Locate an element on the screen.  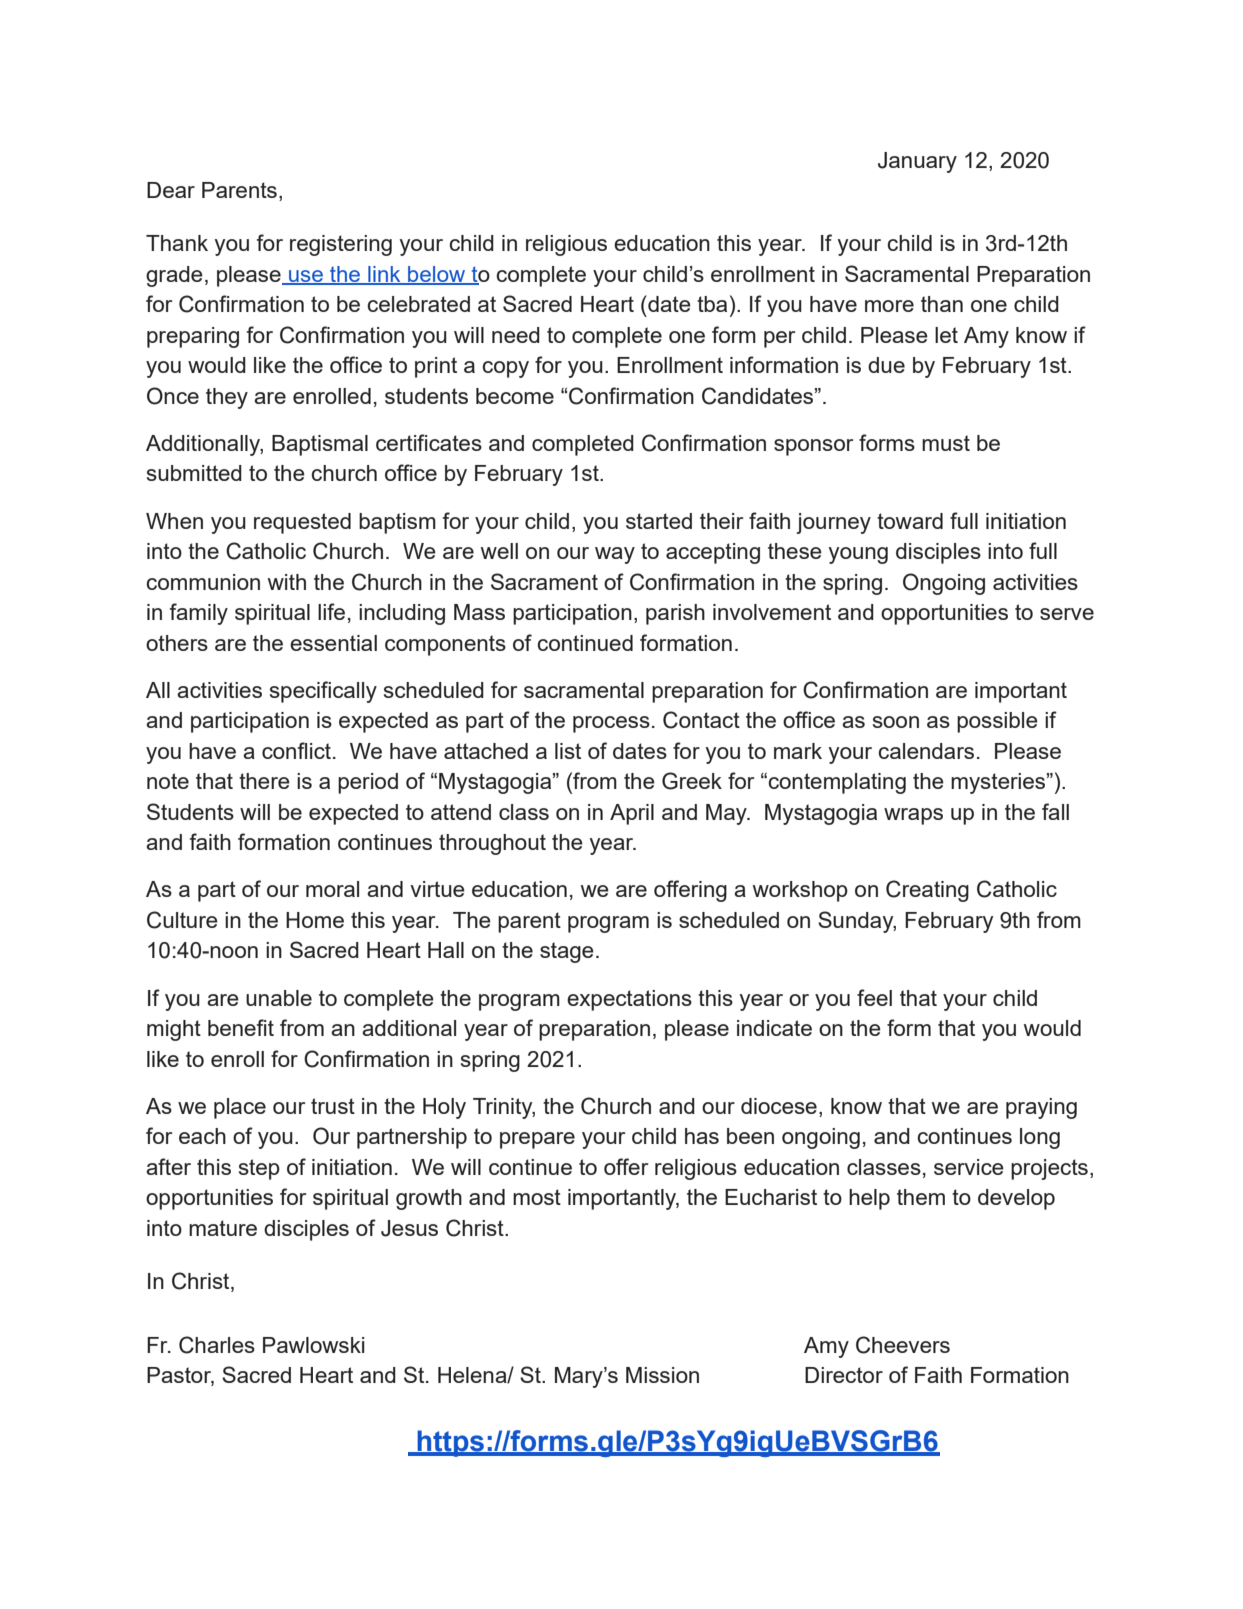
praying is located at coordinates (1041, 1108).
